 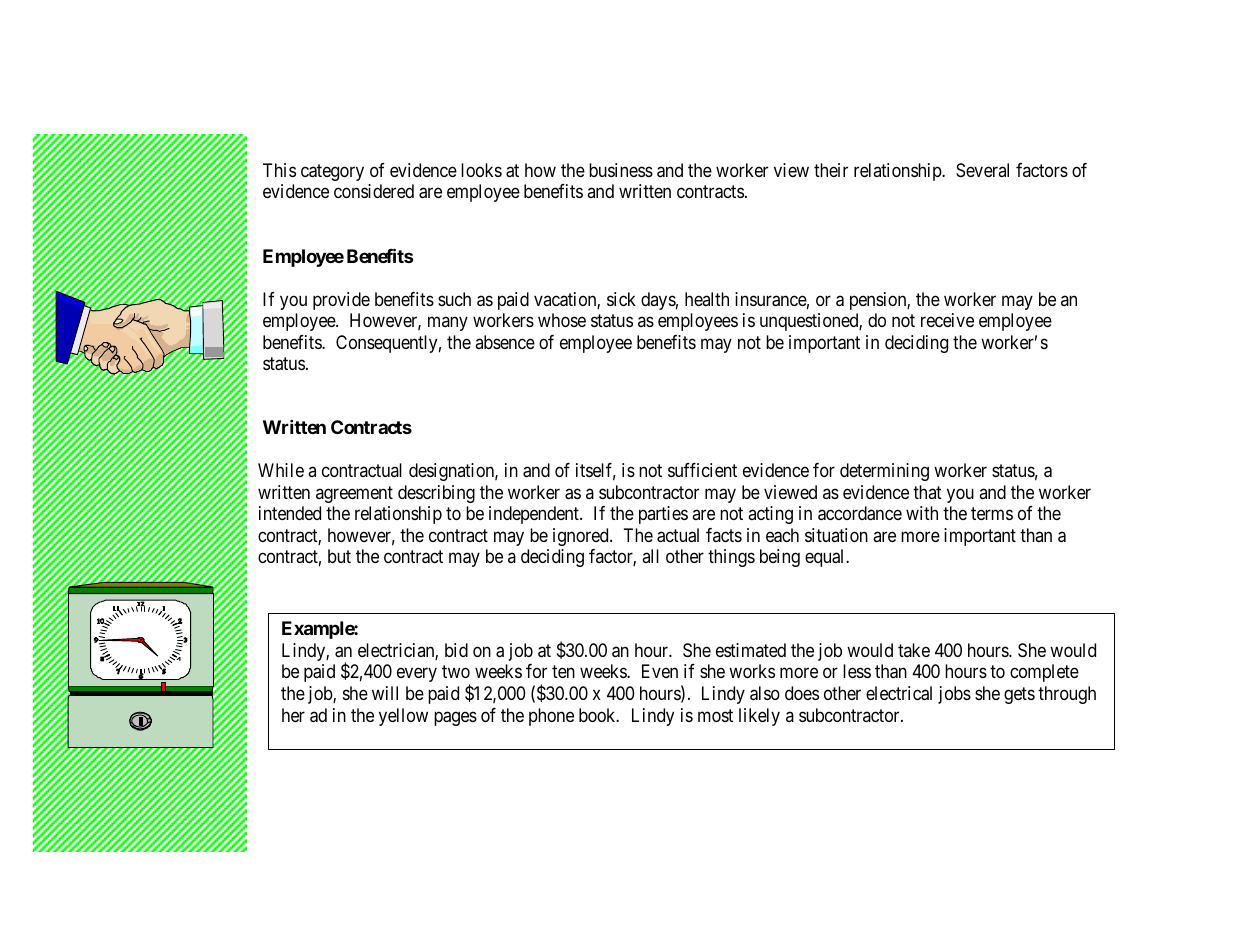 I want to click on equal, so click(x=826, y=558).
